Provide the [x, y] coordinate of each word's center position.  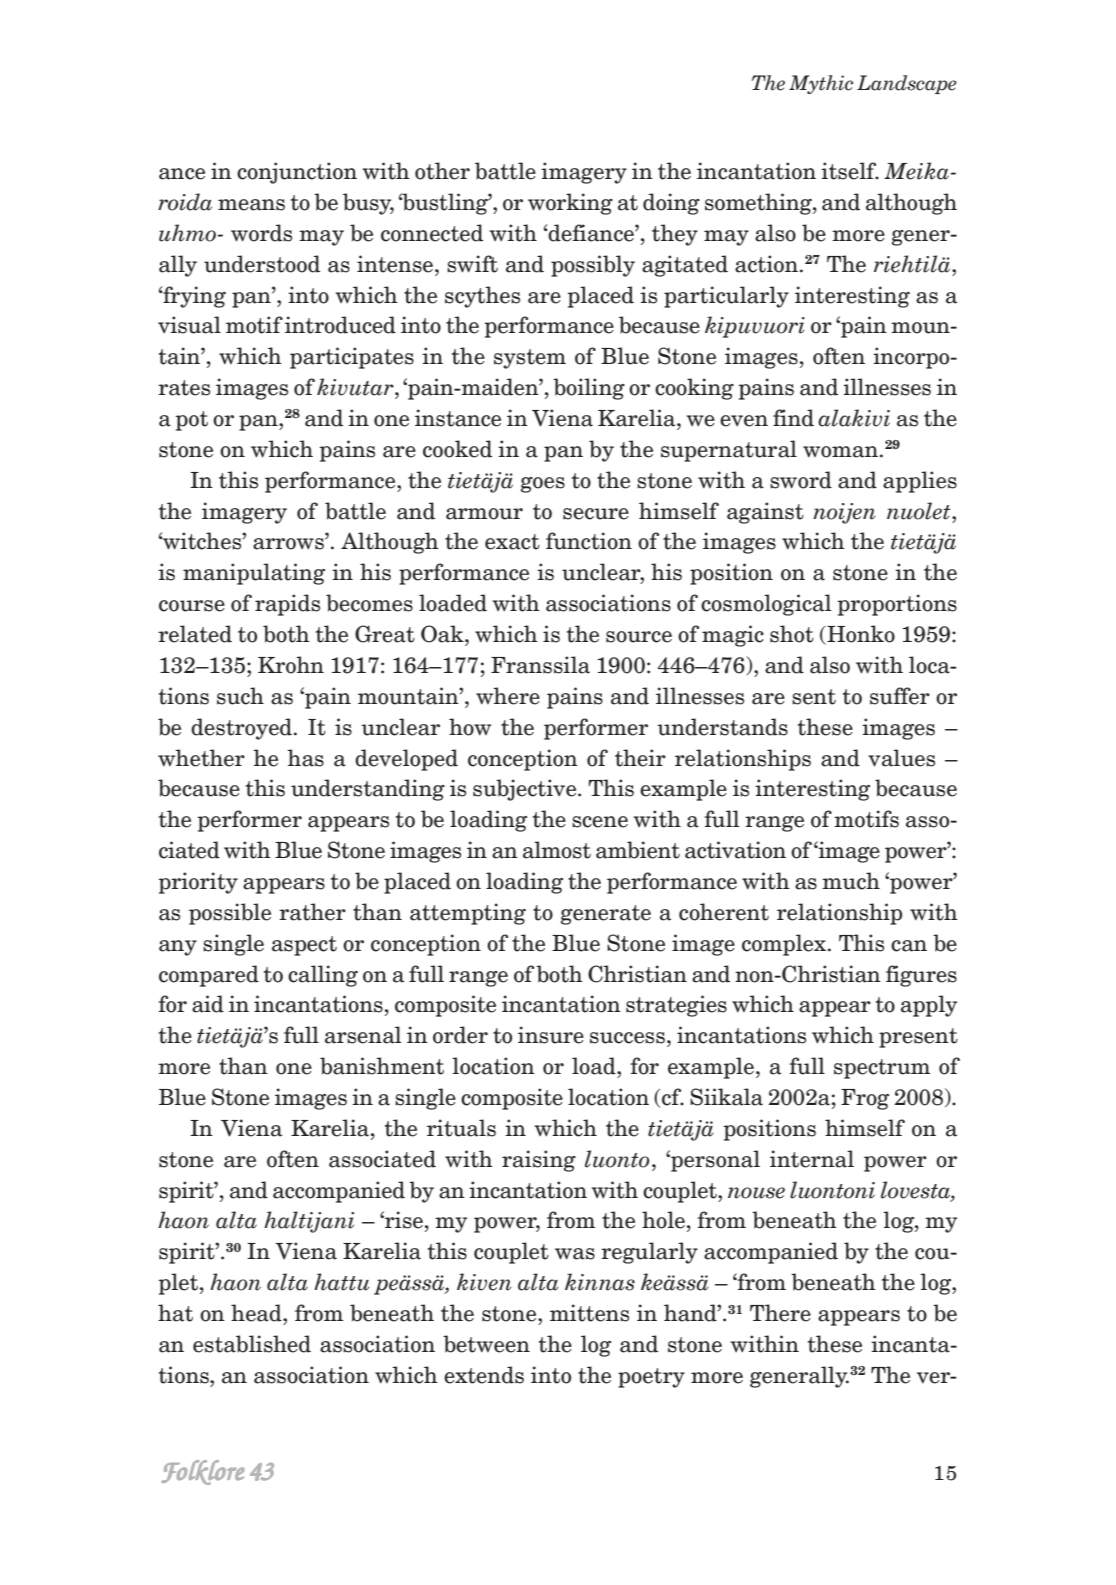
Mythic [821, 84]
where [508, 696]
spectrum [882, 1069]
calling [323, 976]
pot [192, 421]
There [780, 1313]
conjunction [297, 173]
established [252, 1344]
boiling [589, 389]
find [793, 418]
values [901, 758]
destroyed [241, 729]
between [486, 1344]
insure [551, 1035]
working [570, 204]
